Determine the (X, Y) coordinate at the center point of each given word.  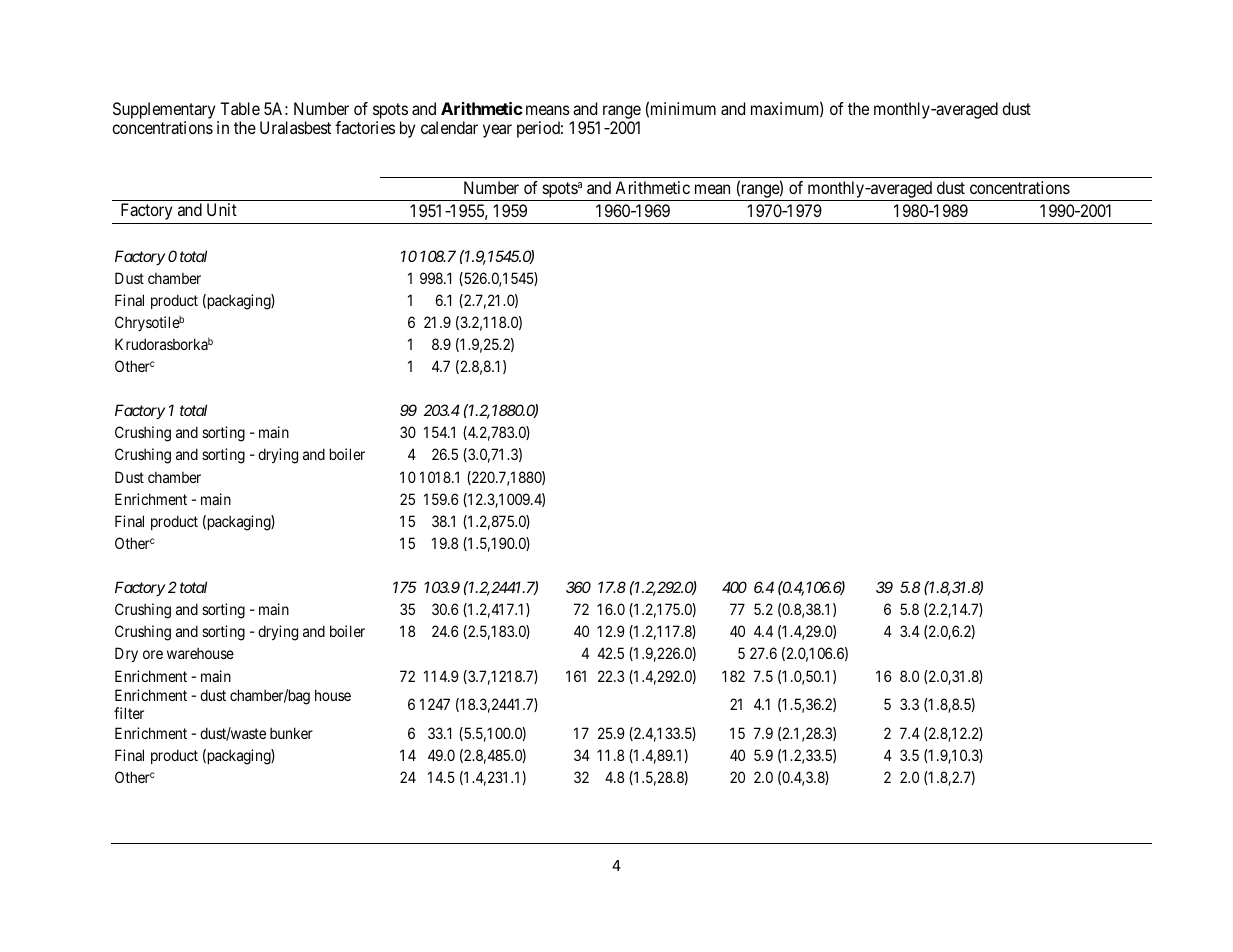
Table (240, 108)
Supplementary (164, 110)
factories (365, 127)
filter (129, 713)
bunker (291, 733)
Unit (222, 209)
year (497, 131)
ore (153, 654)
